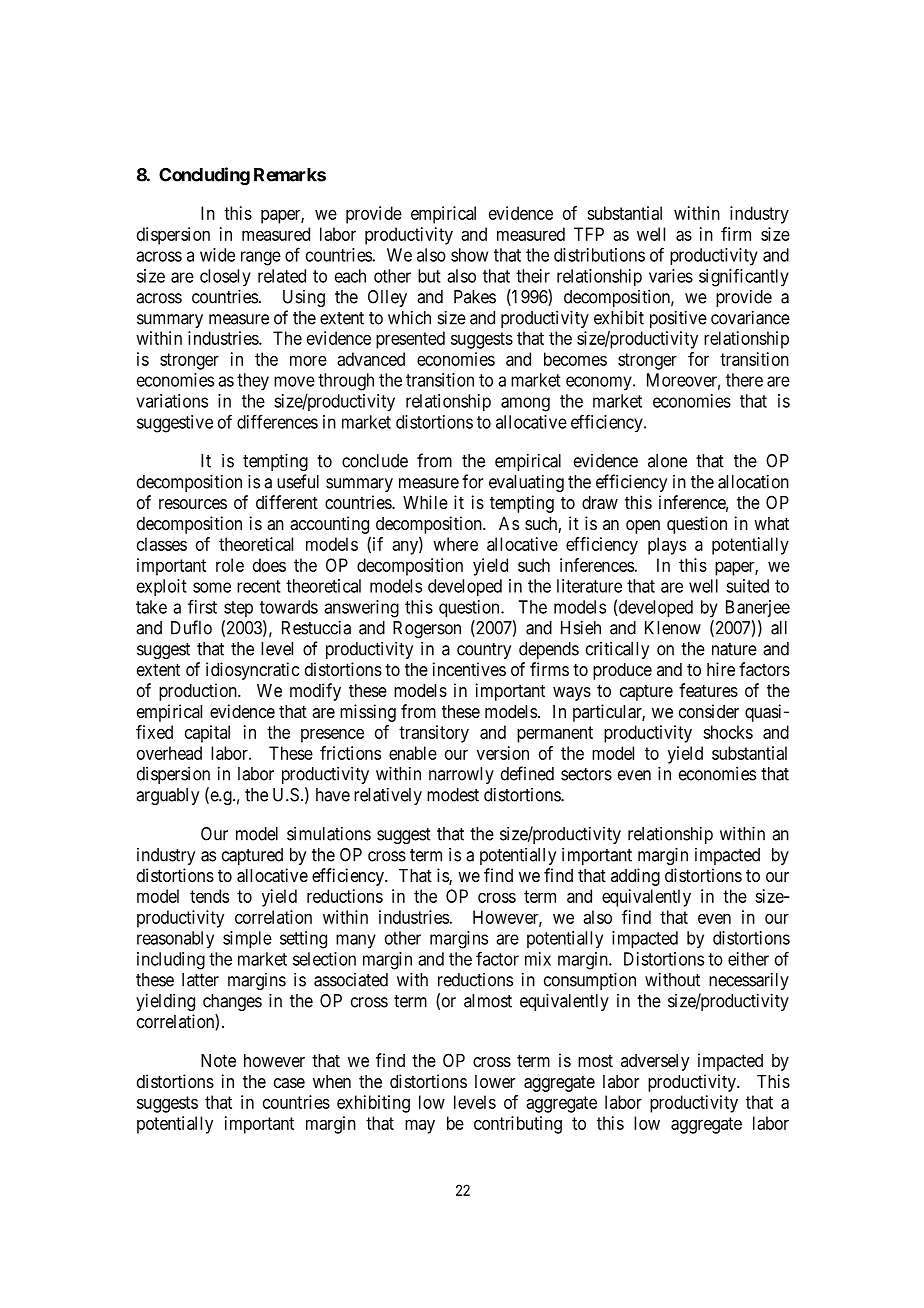  I want to click on show, so click(469, 255).
